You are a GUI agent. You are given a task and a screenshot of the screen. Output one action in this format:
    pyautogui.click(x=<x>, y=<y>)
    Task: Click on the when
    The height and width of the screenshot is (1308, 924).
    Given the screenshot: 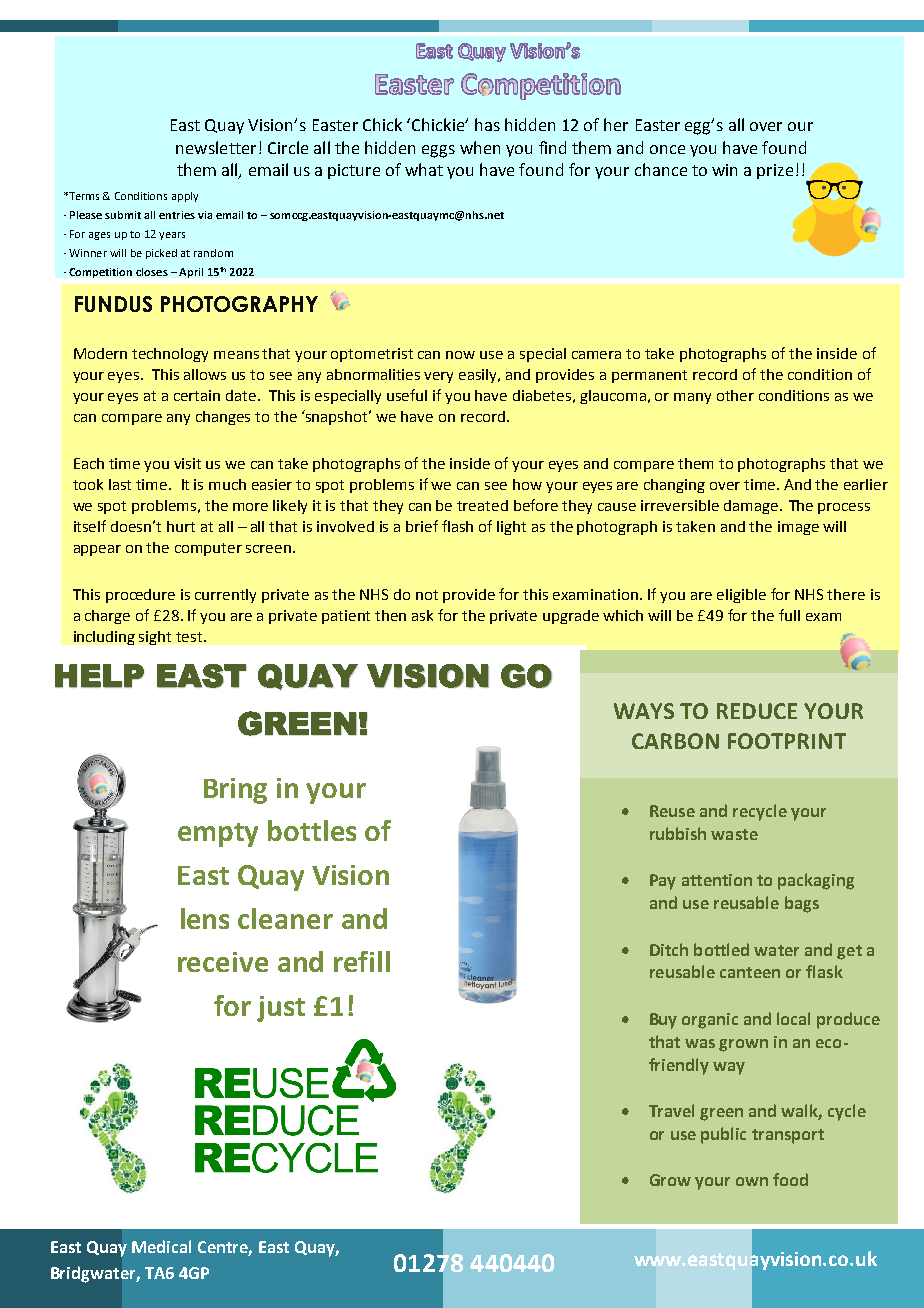 What is the action you would take?
    pyautogui.click(x=480, y=147)
